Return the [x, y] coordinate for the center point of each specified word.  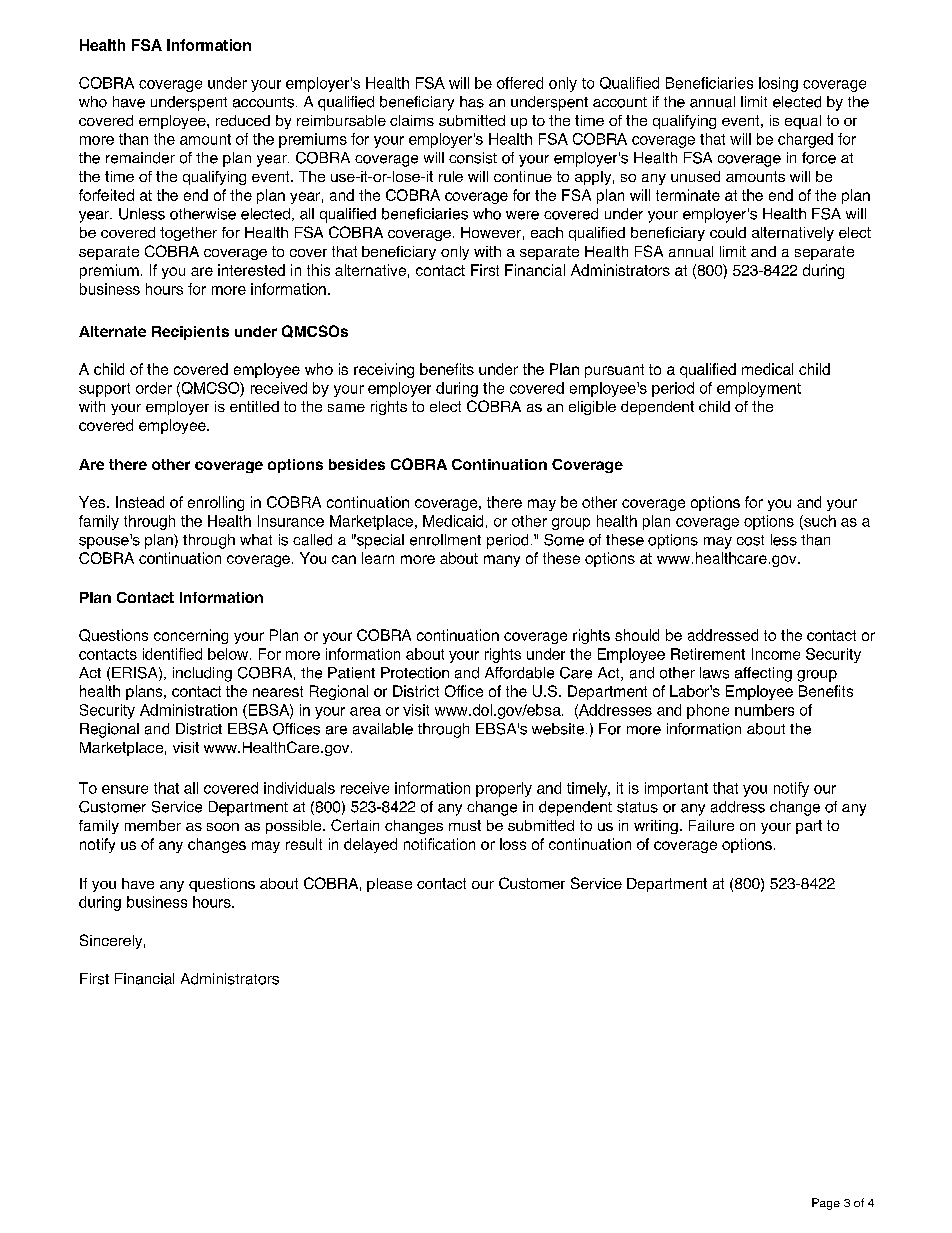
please [389, 885]
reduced [243, 120]
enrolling [216, 503]
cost [750, 540]
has [472, 102]
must [465, 825]
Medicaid [453, 521]
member [153, 825]
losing [778, 84]
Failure [711, 825]
